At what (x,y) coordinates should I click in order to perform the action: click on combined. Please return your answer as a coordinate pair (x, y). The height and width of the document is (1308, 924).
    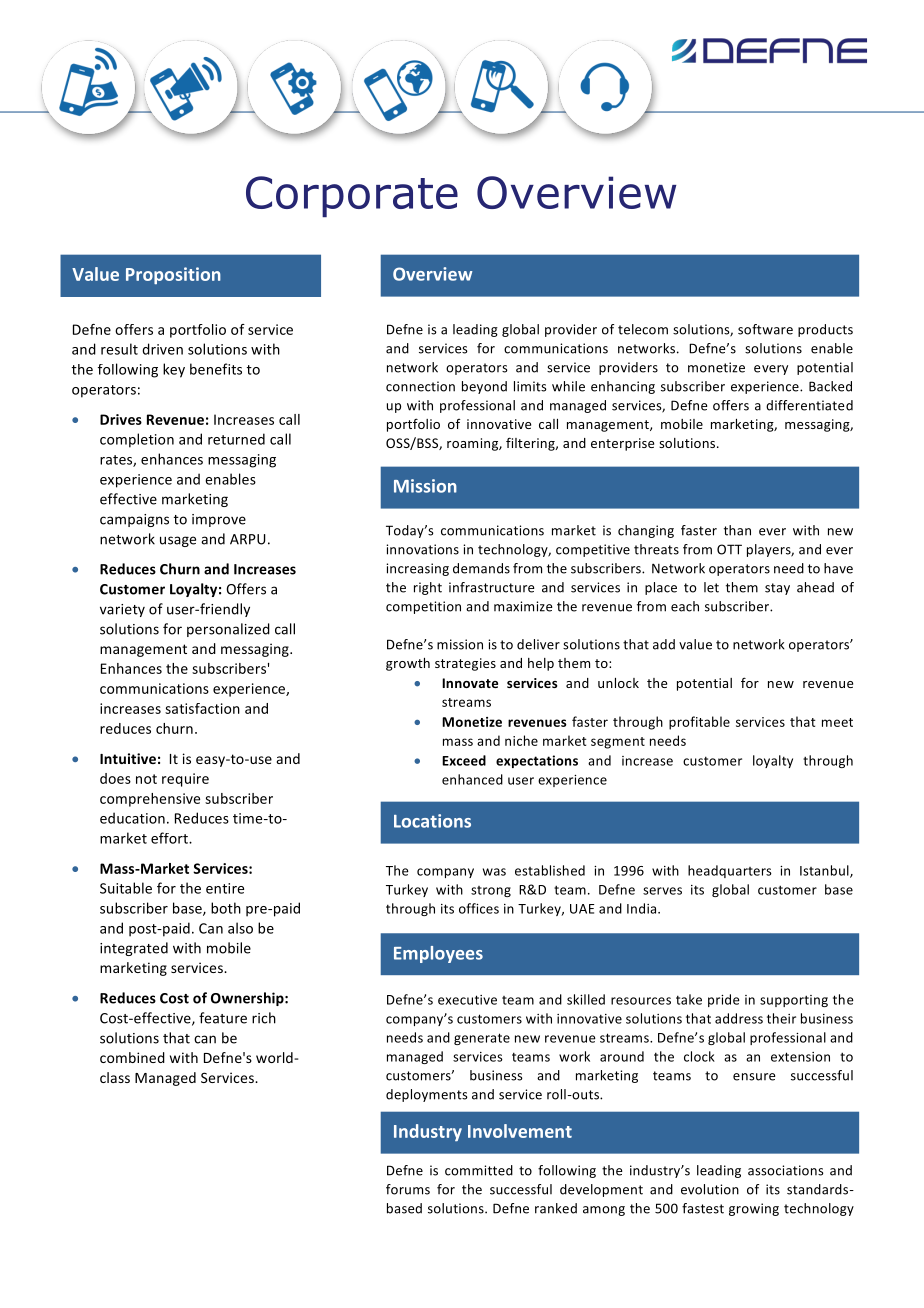
    Looking at the image, I should click on (132, 1057).
